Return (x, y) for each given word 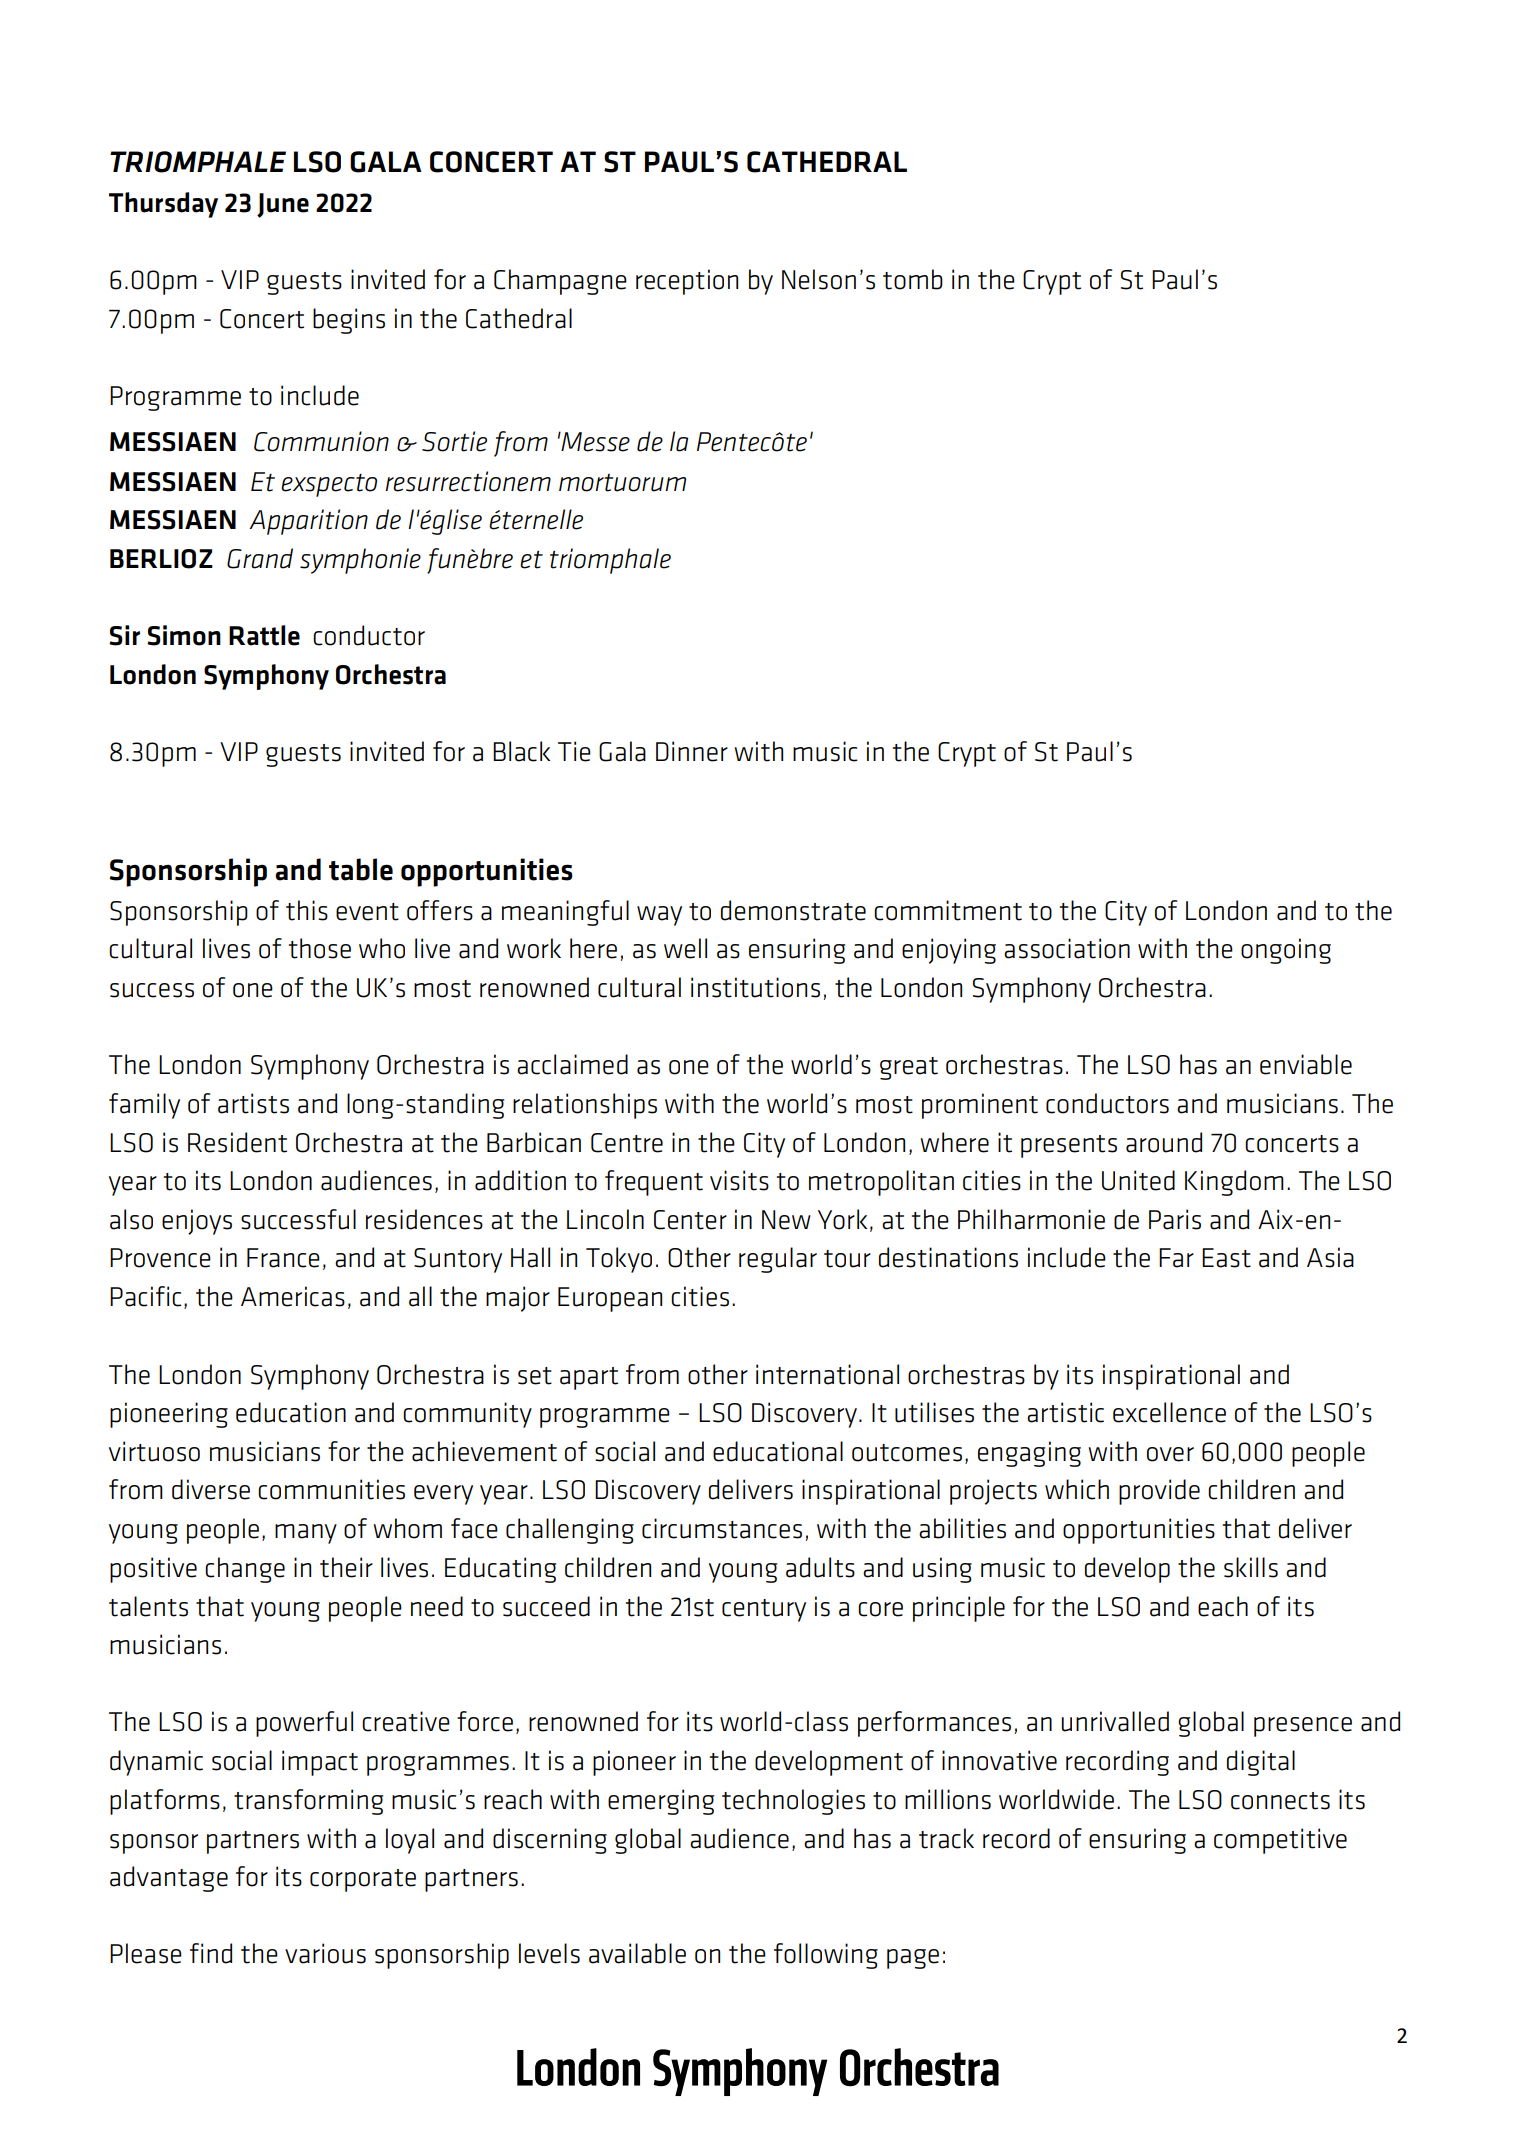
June (283, 205)
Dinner (692, 751)
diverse (211, 1489)
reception (687, 282)
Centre (627, 1143)
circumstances (722, 1528)
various (325, 1953)
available (637, 1953)
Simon (184, 635)
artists (253, 1103)
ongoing (1286, 951)
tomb (913, 279)
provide (1159, 1492)
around (1164, 1142)
